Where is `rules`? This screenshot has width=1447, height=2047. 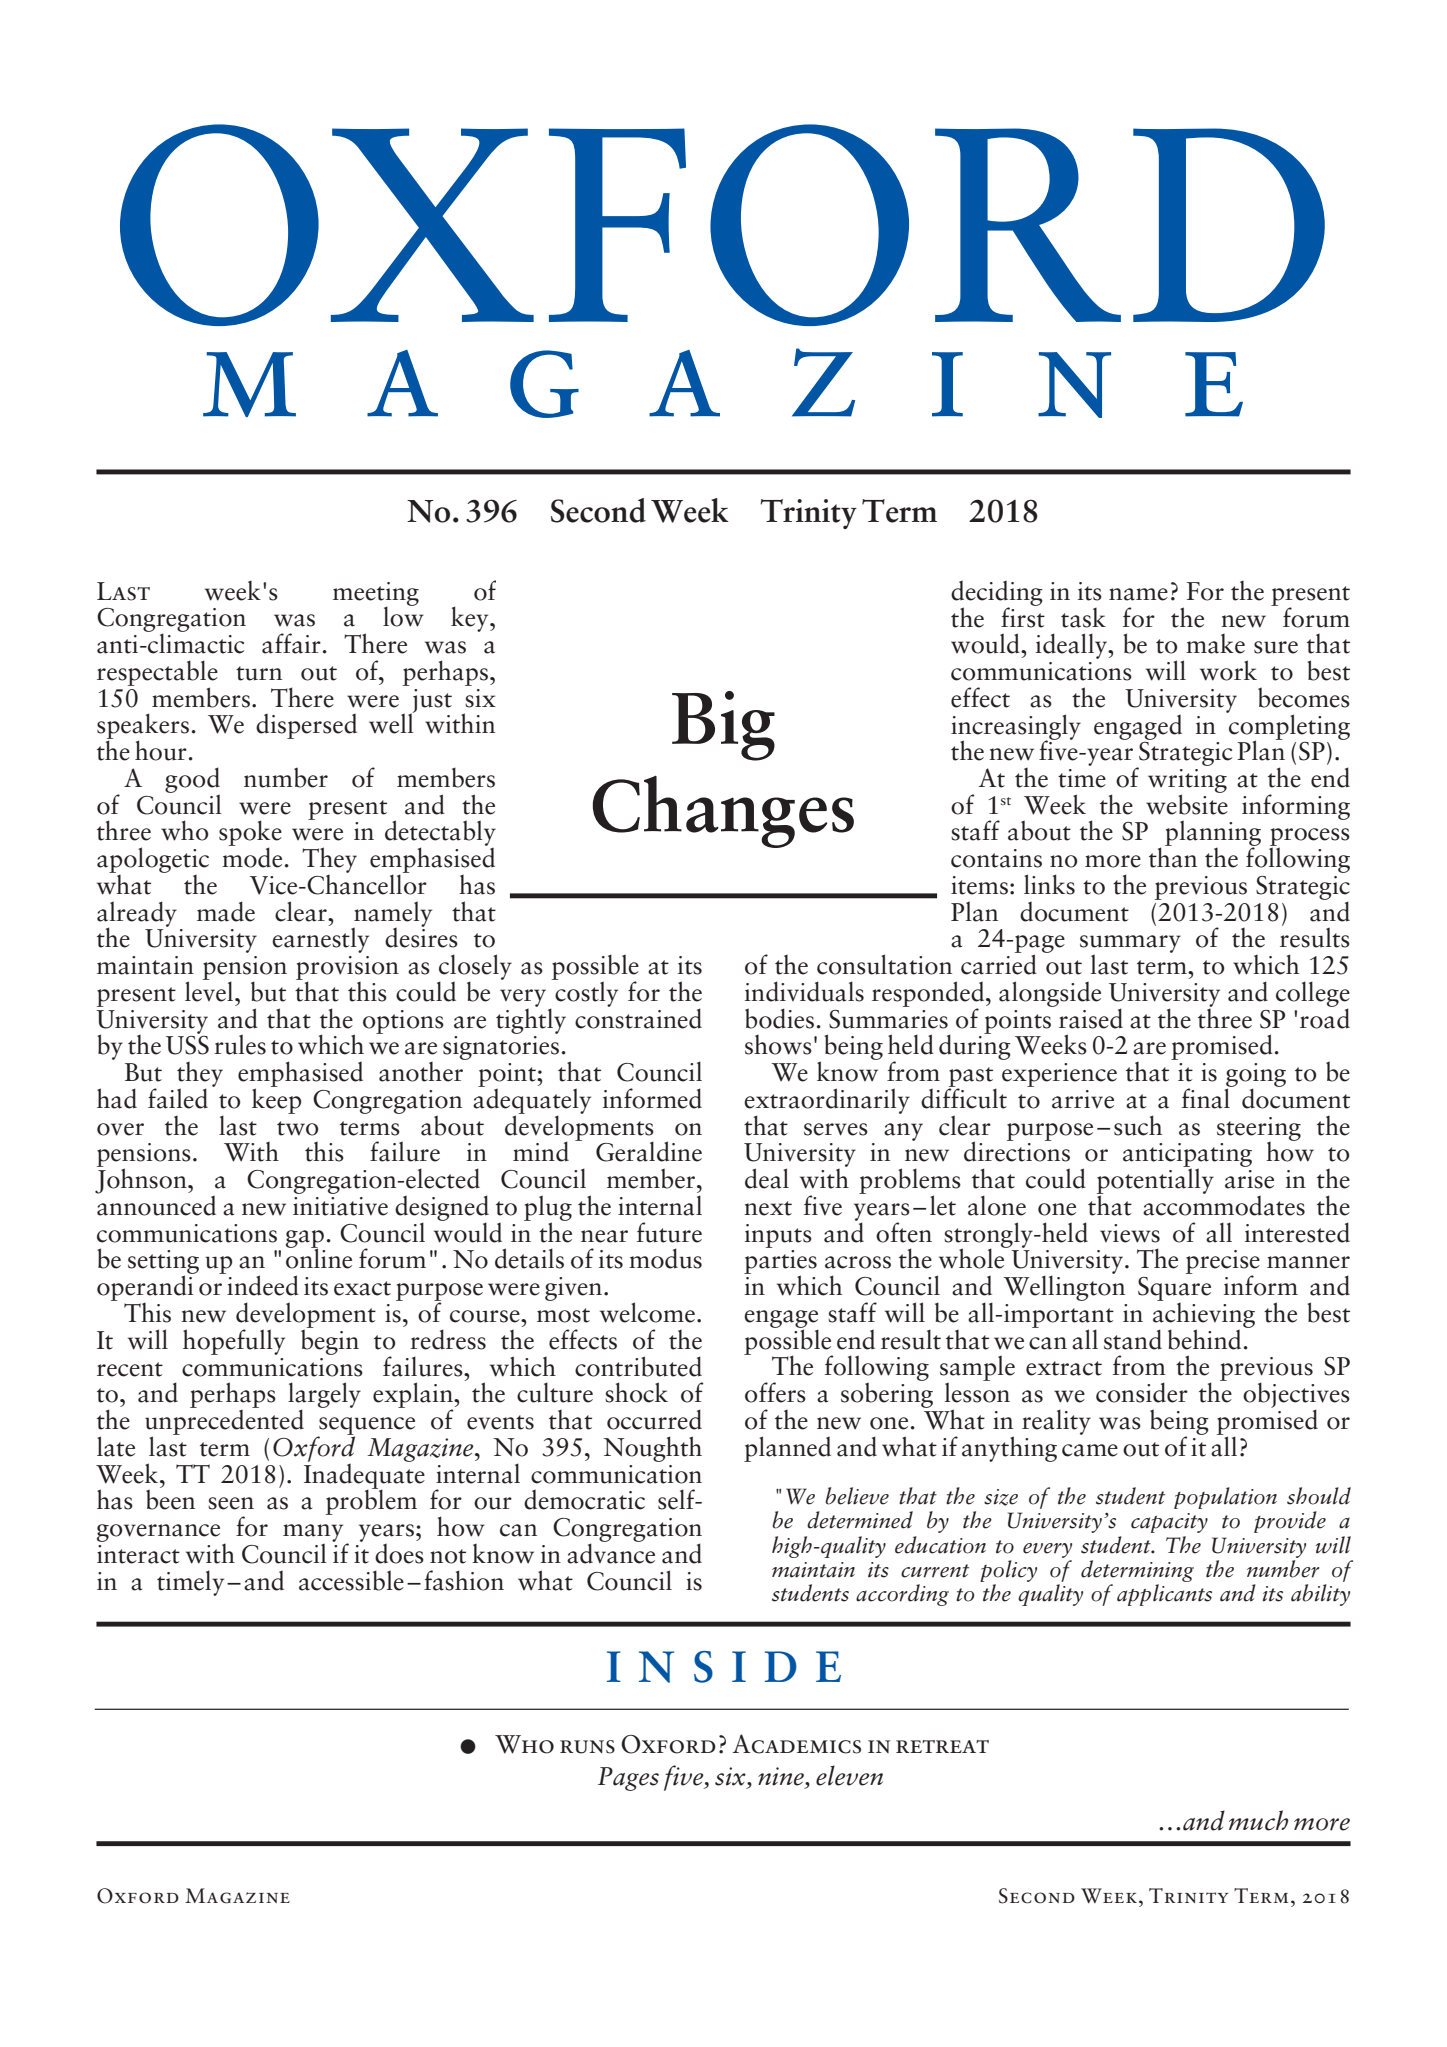
rules is located at coordinates (240, 1044).
